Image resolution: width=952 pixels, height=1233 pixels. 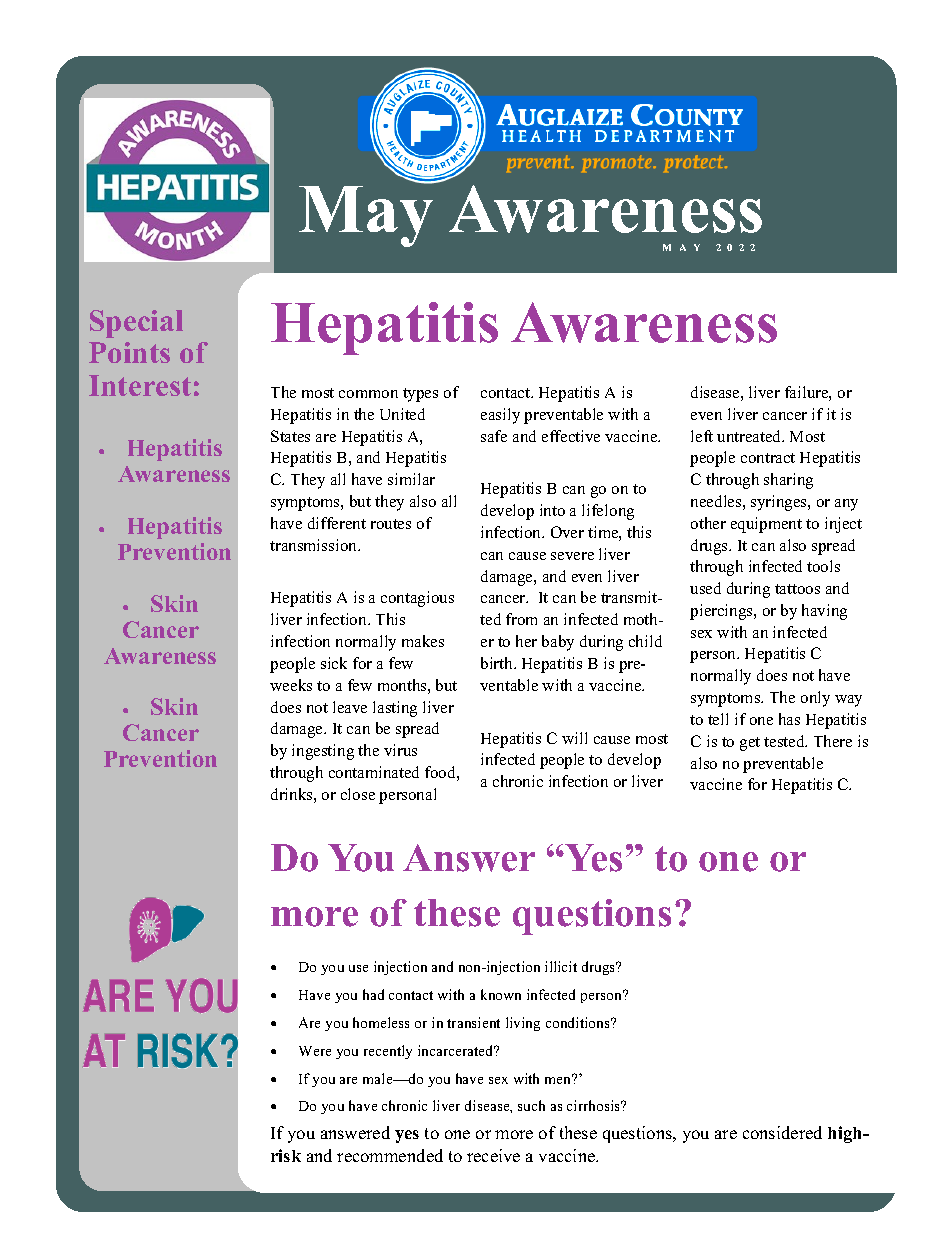 I want to click on into, so click(x=552, y=510).
